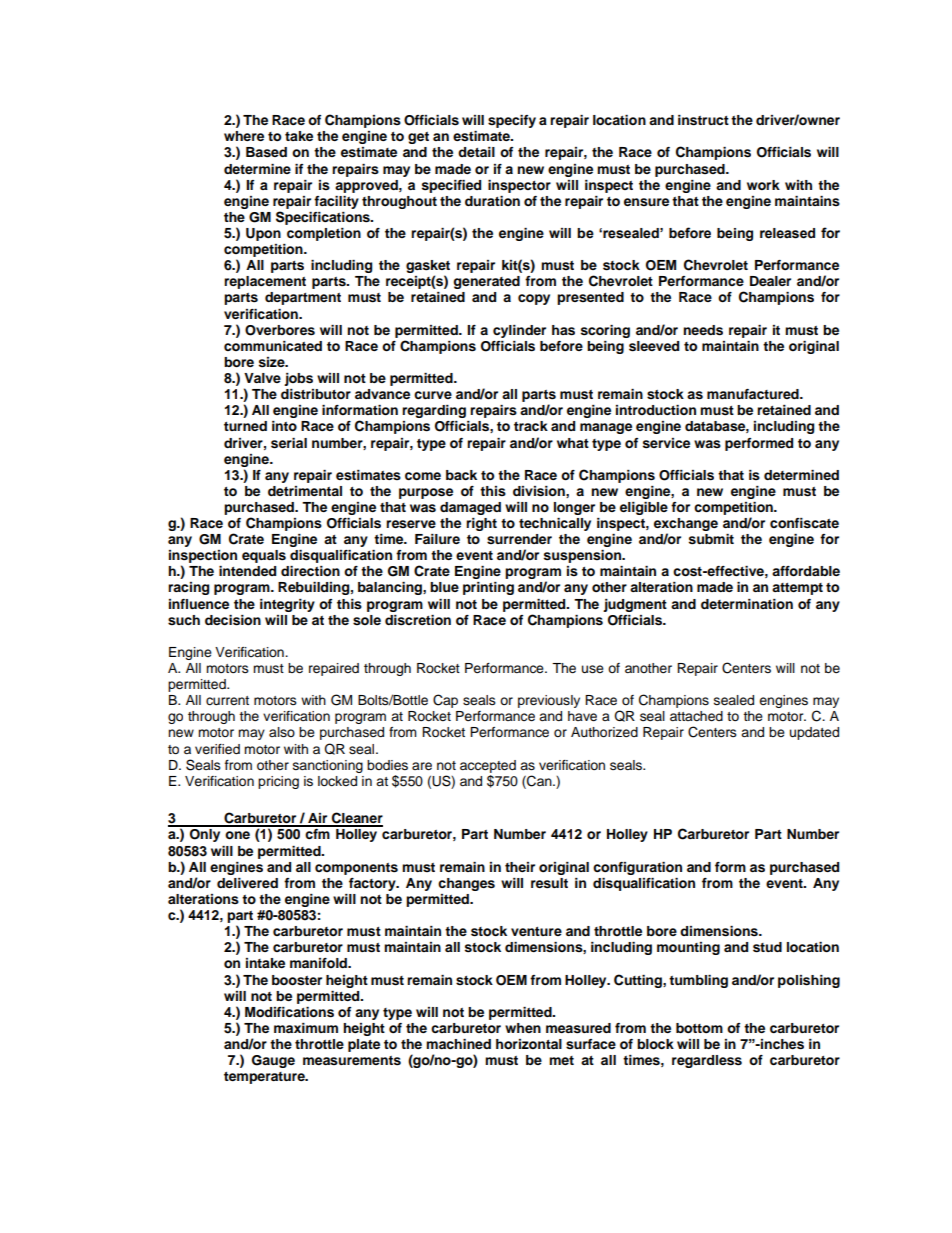 This screenshot has width=952, height=1233. Describe the element at coordinates (519, 331) in the screenshot. I see `cylinder` at that location.
